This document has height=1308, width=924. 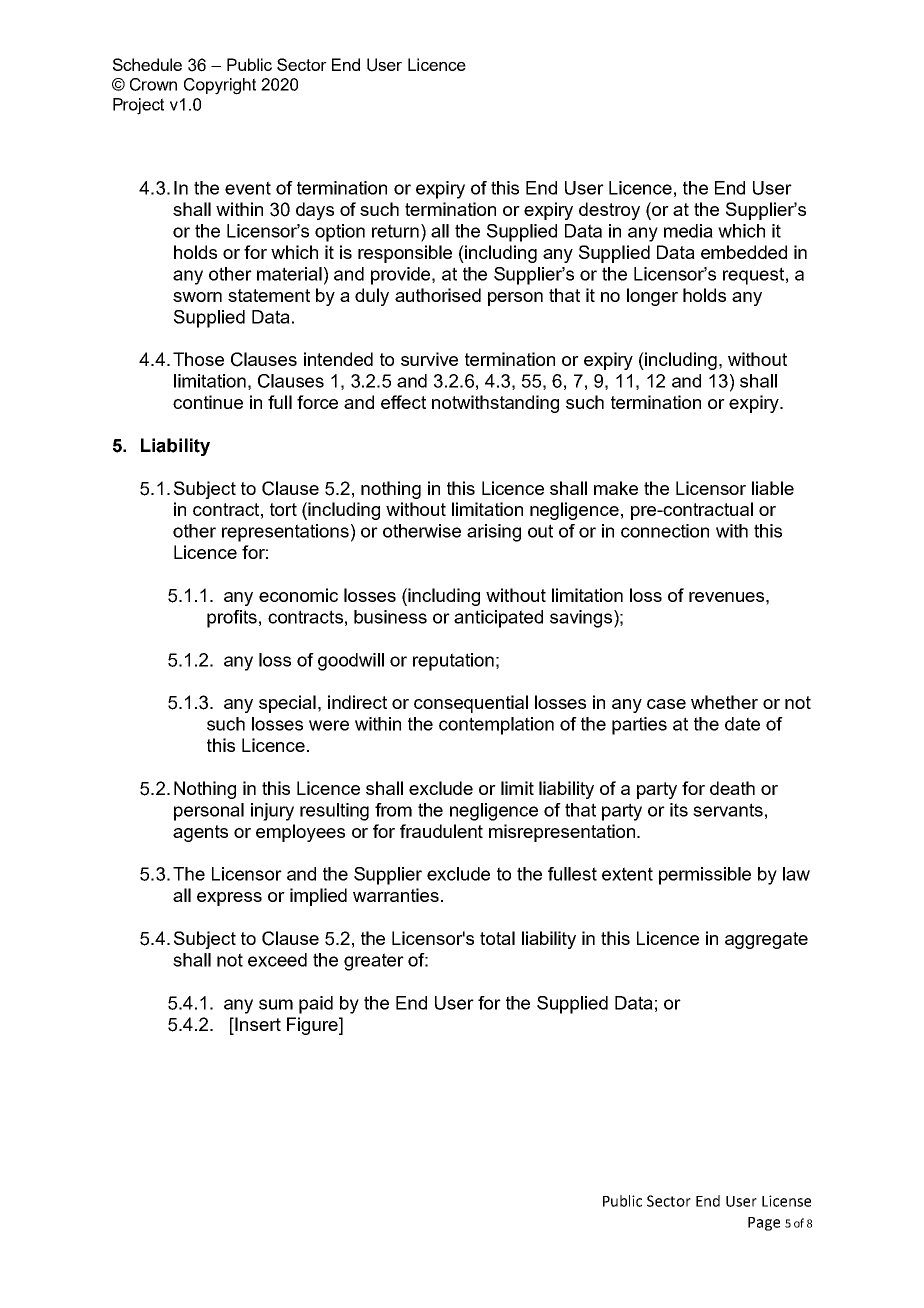 What do you see at coordinates (200, 833) in the document?
I see `agents` at bounding box center [200, 833].
